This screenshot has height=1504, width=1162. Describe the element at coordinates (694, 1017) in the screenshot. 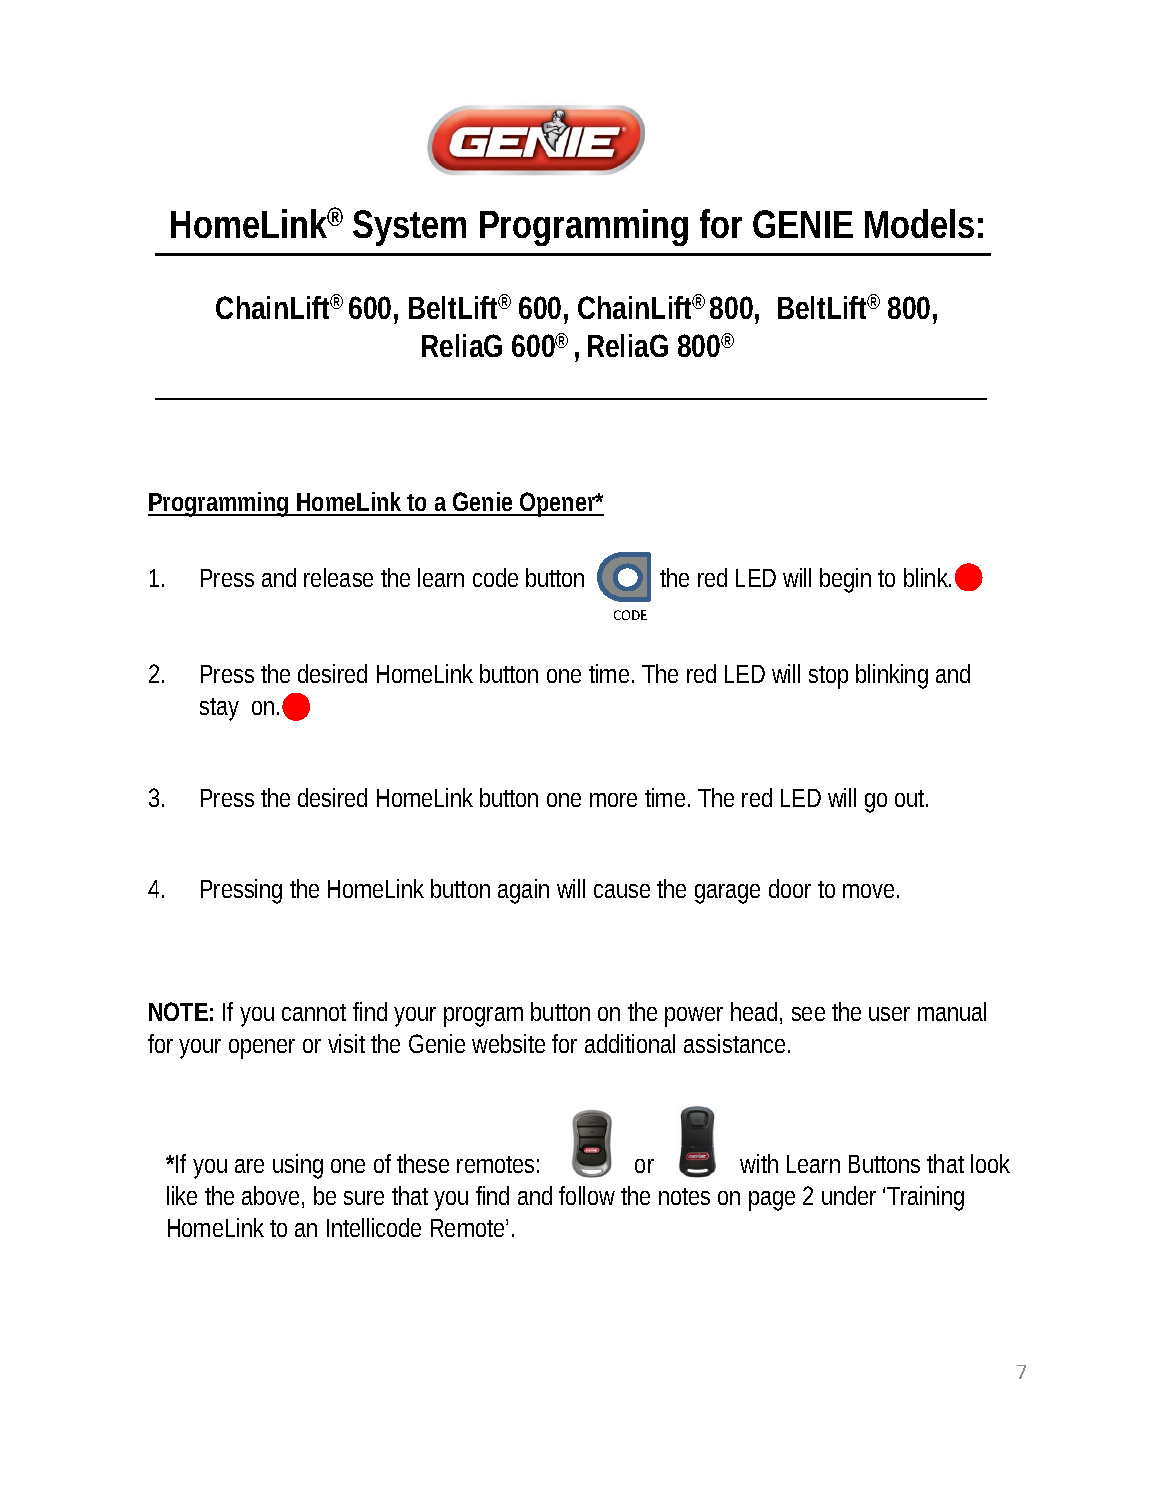

I see `power` at that location.
